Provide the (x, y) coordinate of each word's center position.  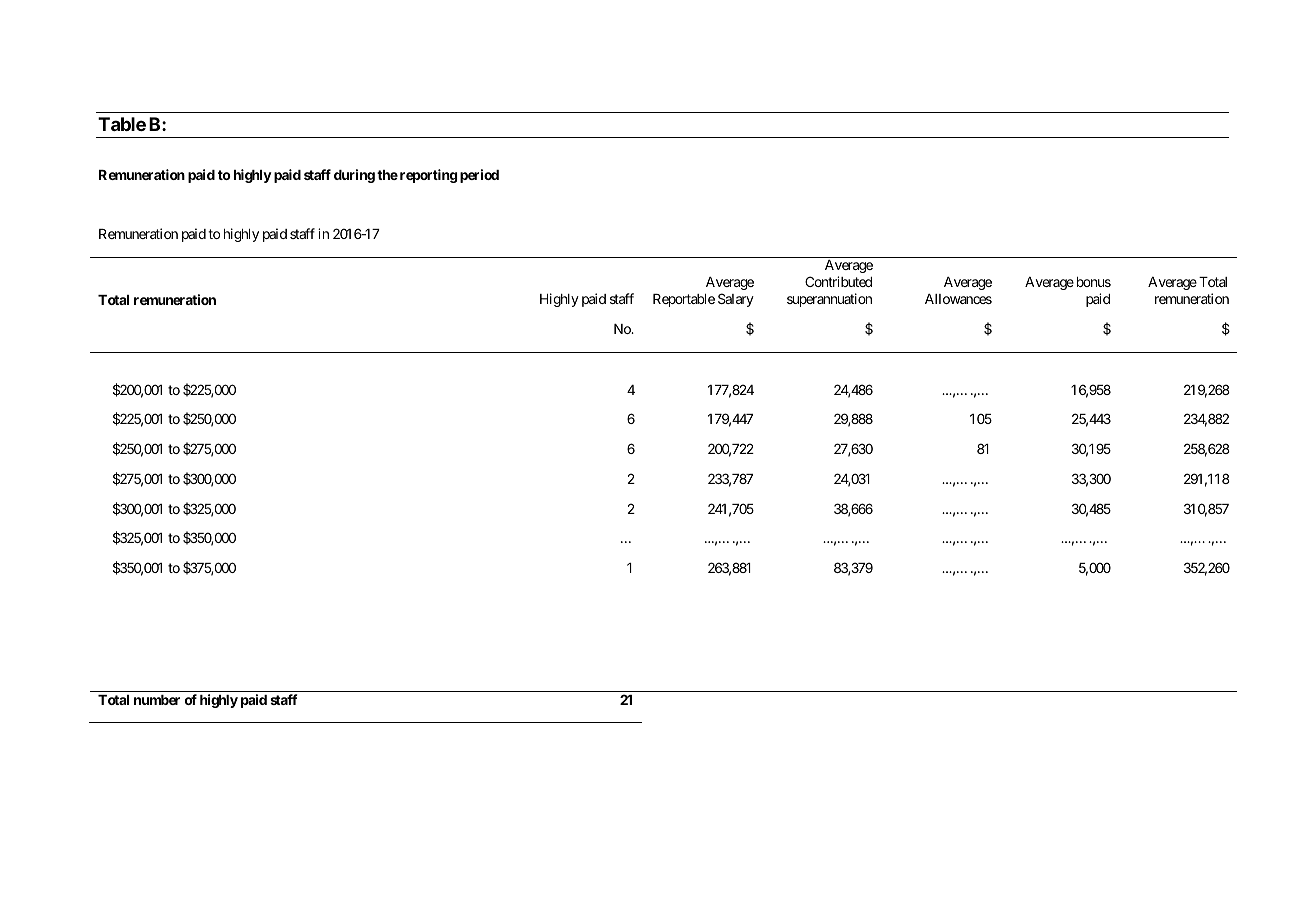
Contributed (838, 281)
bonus (1094, 282)
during (354, 176)
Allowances (958, 299)
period (479, 176)
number (157, 700)
